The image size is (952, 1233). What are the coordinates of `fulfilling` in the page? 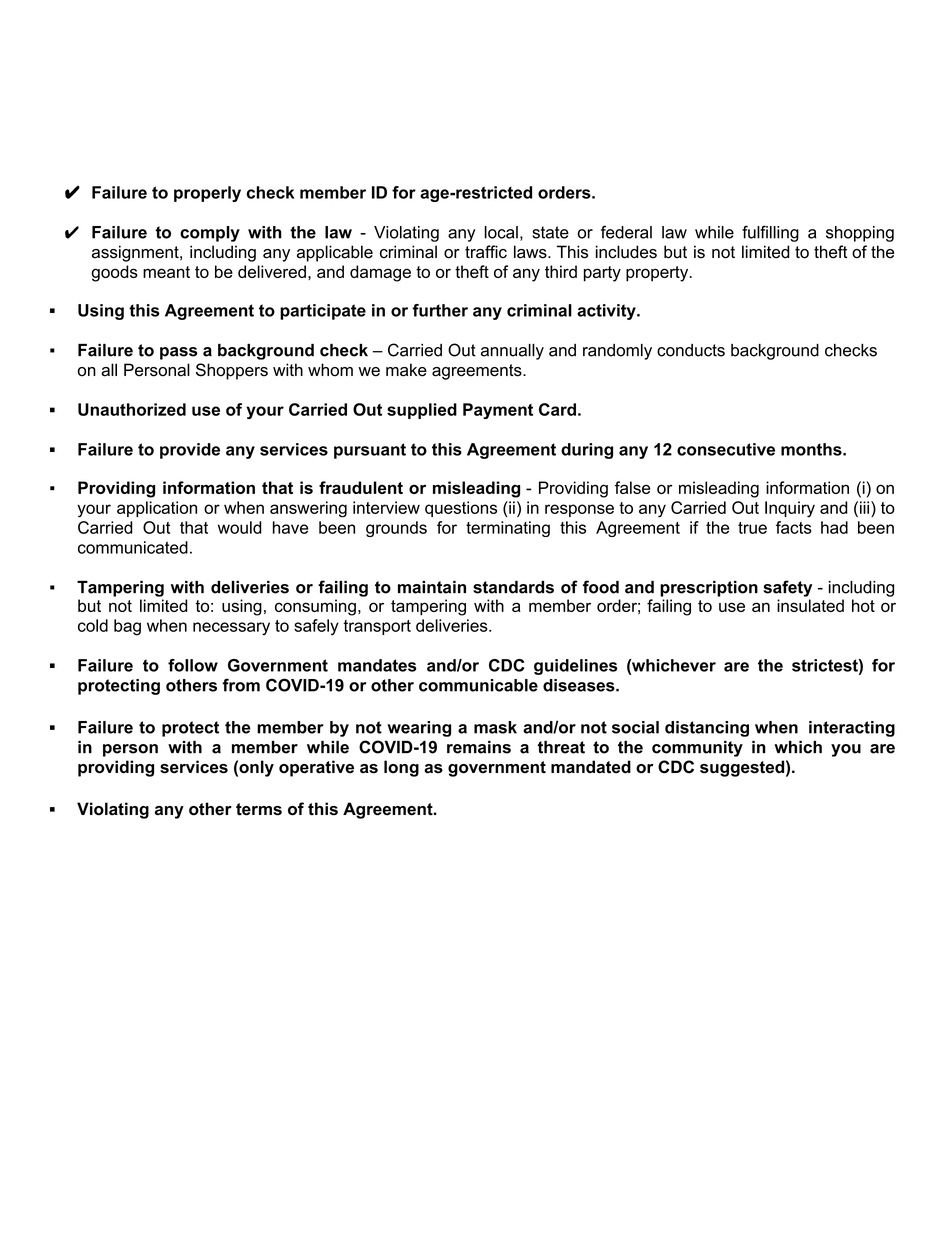 It's located at (770, 233).
